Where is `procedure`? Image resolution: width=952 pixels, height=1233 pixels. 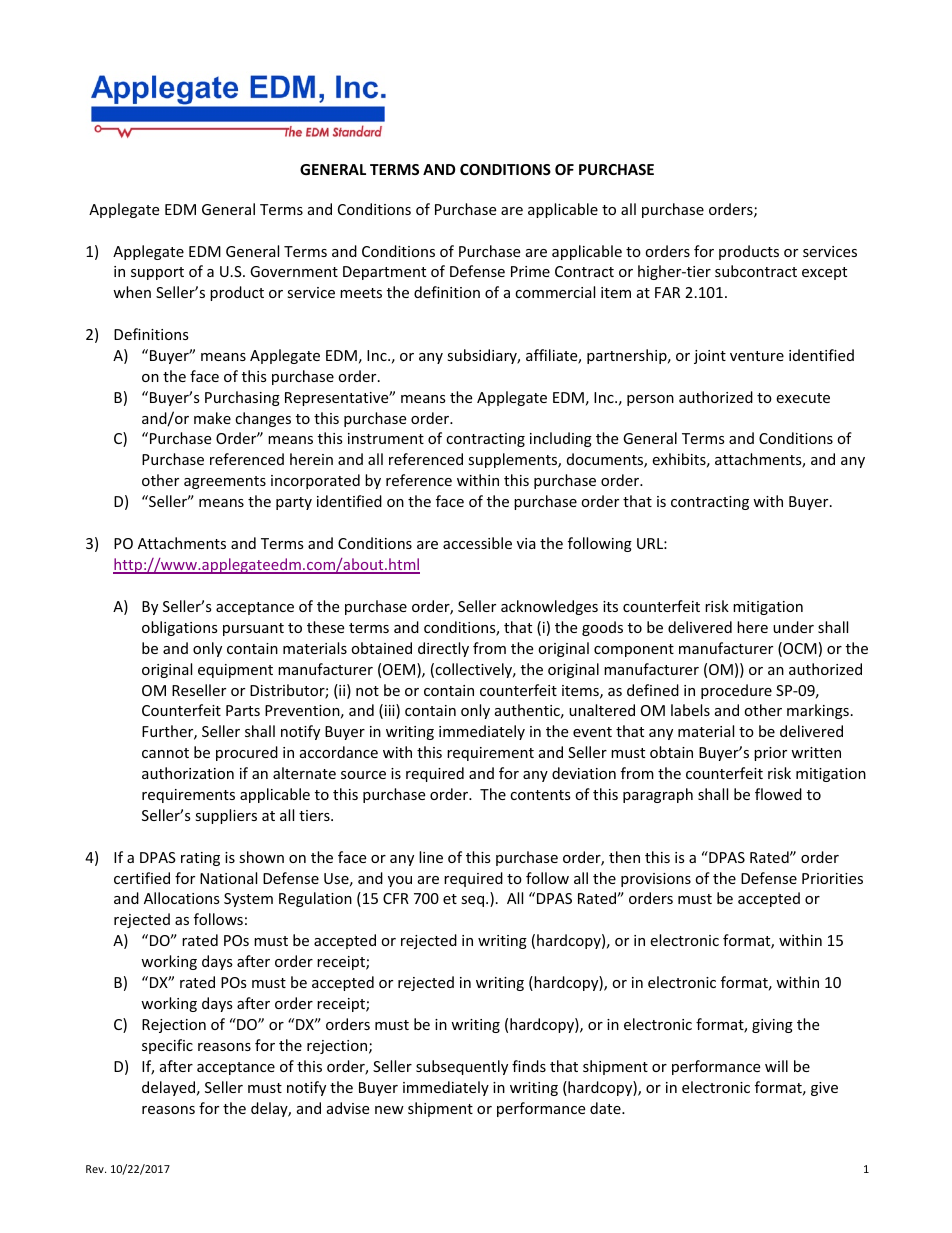 procedure is located at coordinates (736, 691).
